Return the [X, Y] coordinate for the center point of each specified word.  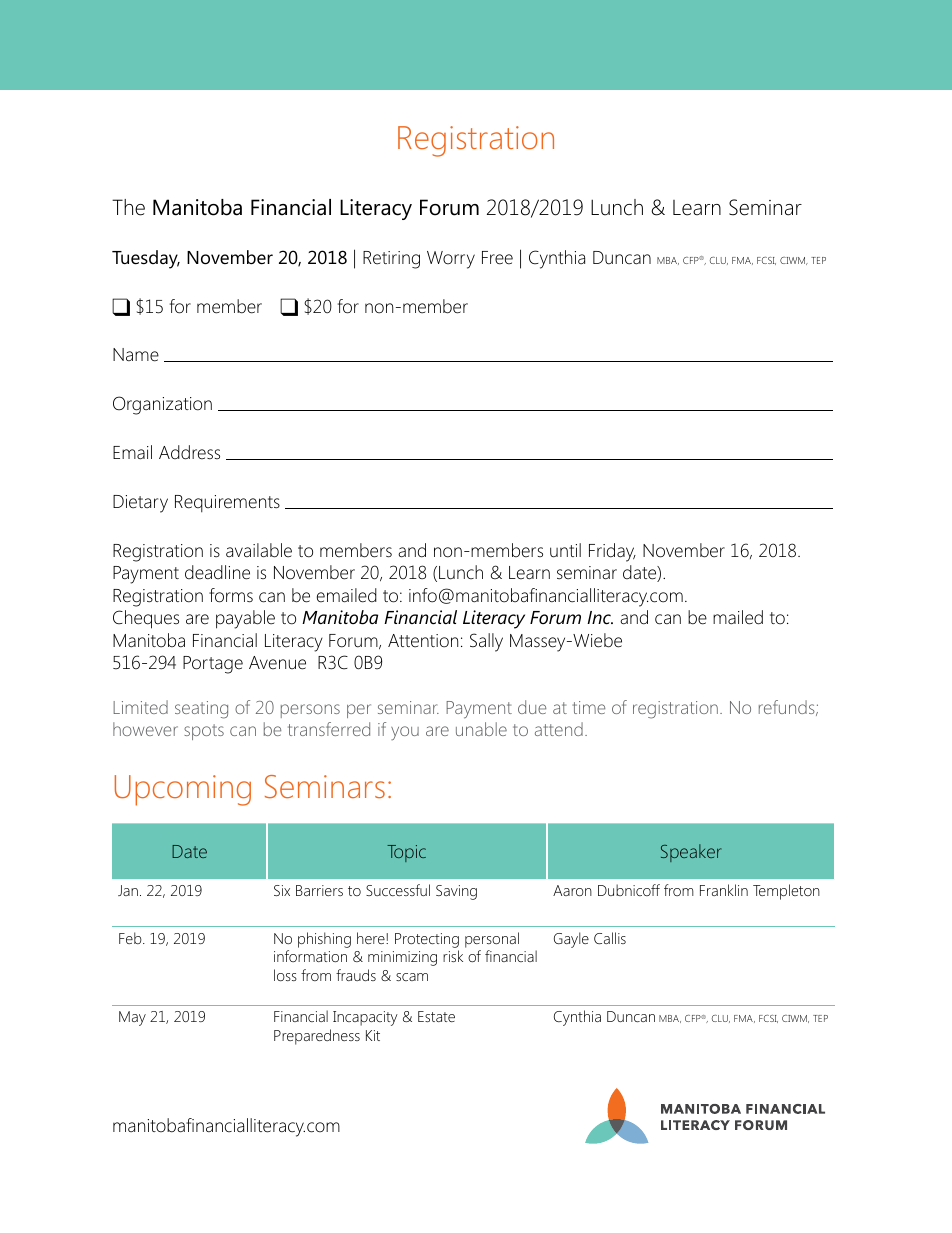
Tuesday [146, 259]
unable [481, 729]
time [588, 707]
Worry [451, 260]
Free [497, 258]
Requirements [227, 503]
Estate [436, 1016]
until [565, 550]
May [132, 1018]
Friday [612, 552]
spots [204, 732]
